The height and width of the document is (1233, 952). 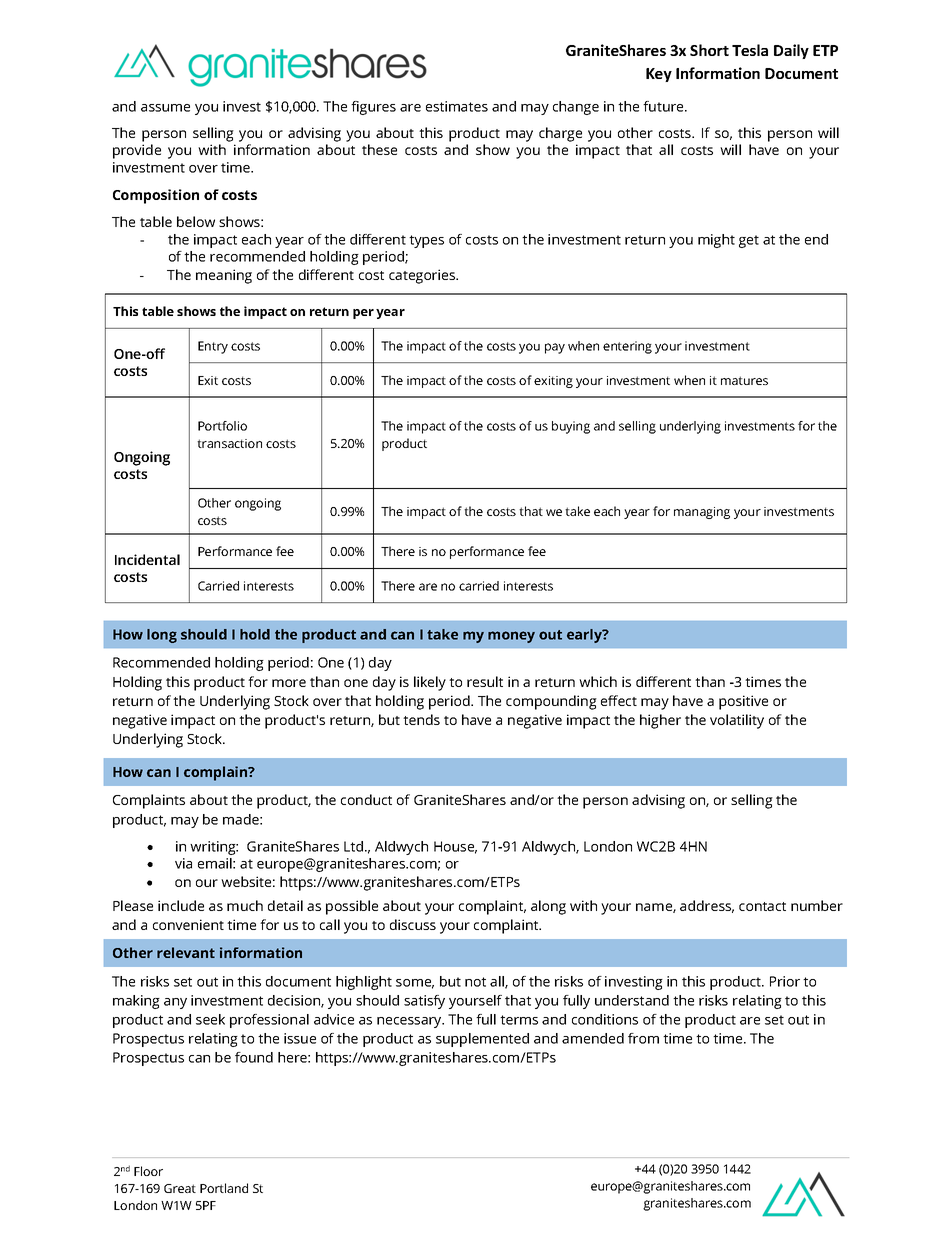 What do you see at coordinates (245, 905) in the document?
I see `much` at bounding box center [245, 905].
